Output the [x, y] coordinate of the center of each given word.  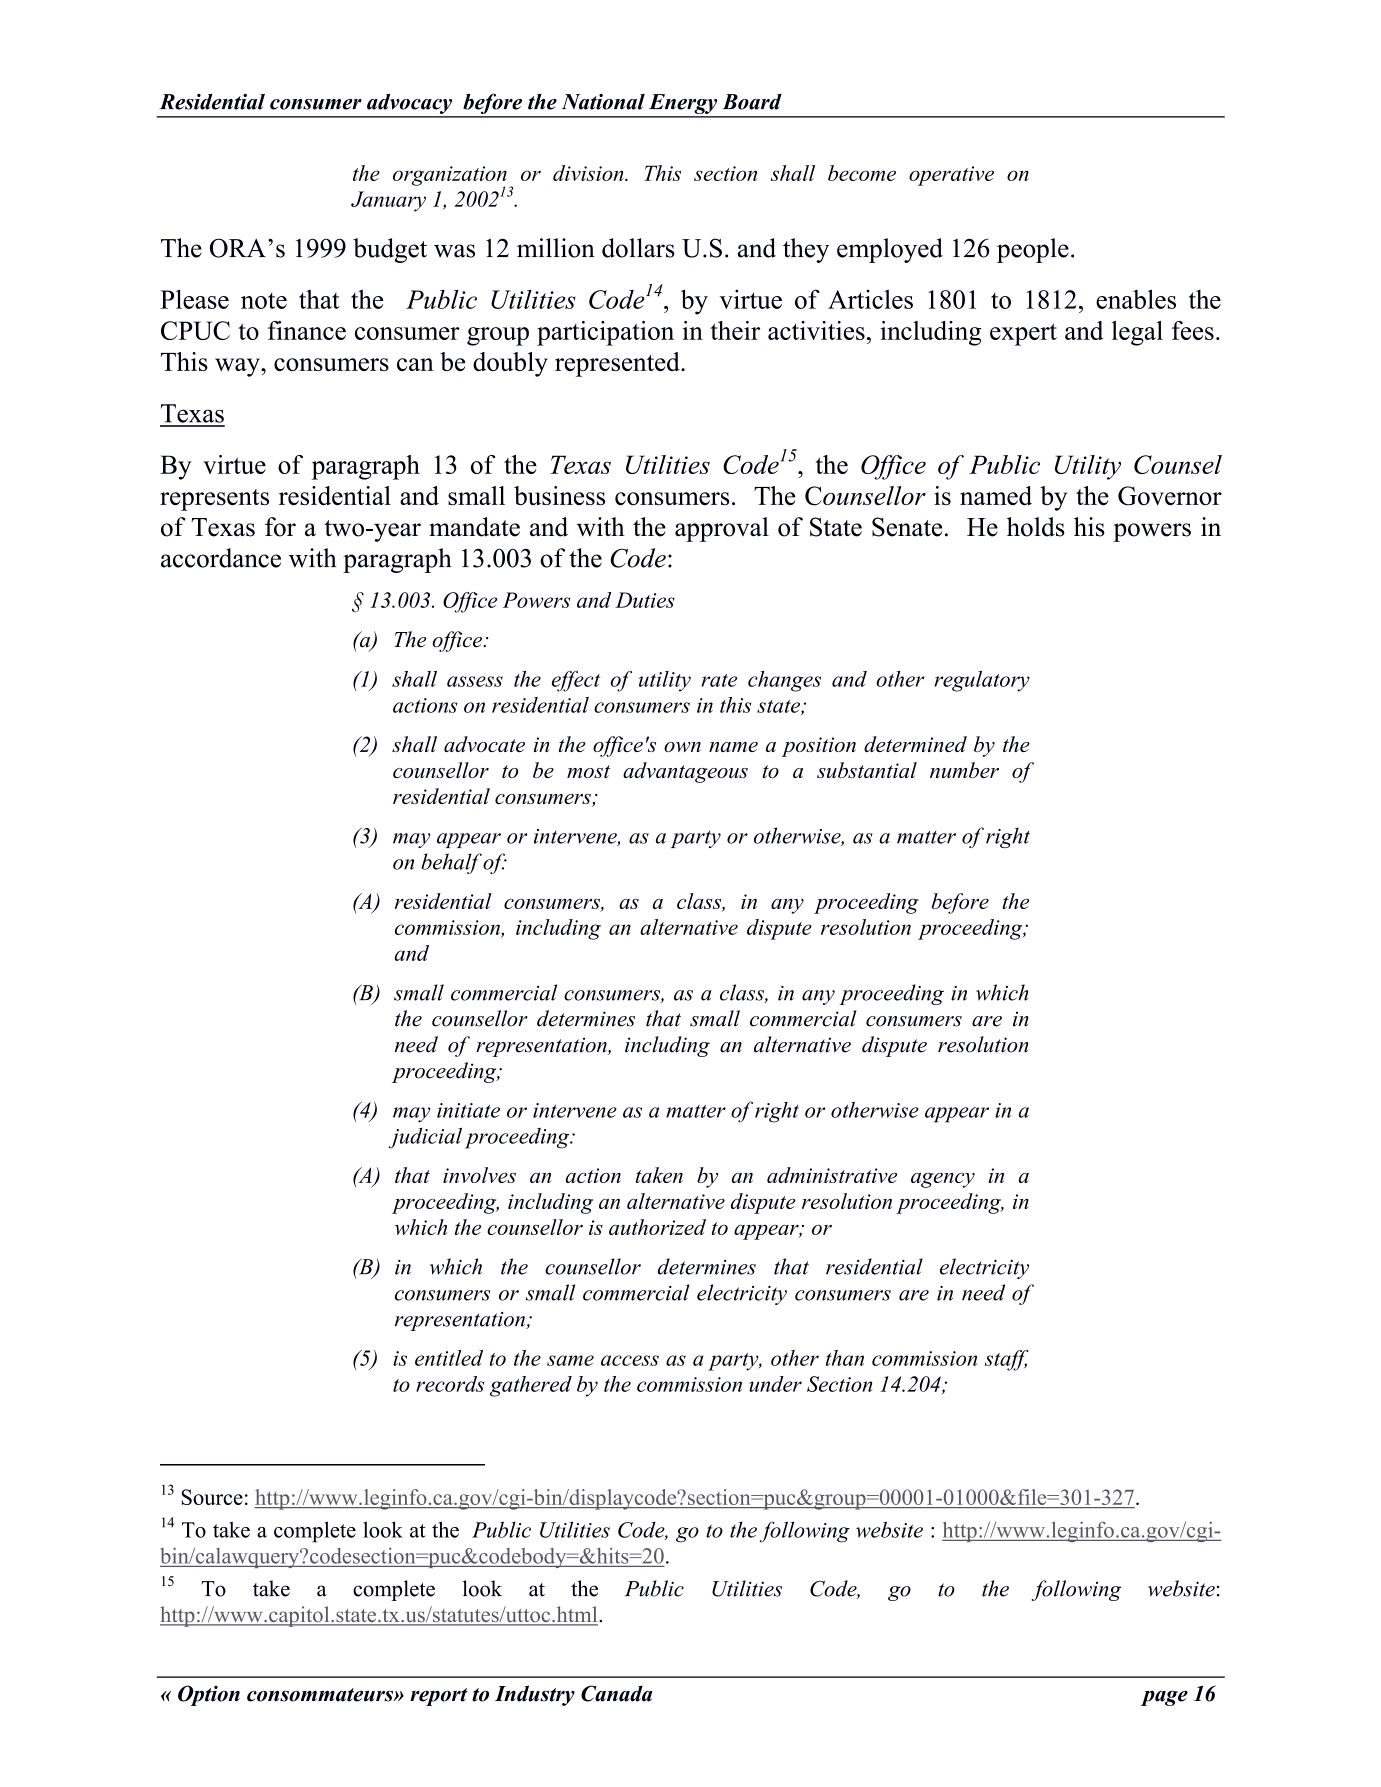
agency [943, 1180]
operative [951, 176]
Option [209, 1695]
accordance [221, 558]
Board [752, 102]
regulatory [982, 681]
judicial [425, 1138]
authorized [657, 1227]
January [388, 201]
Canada [617, 1693]
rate [719, 680]
